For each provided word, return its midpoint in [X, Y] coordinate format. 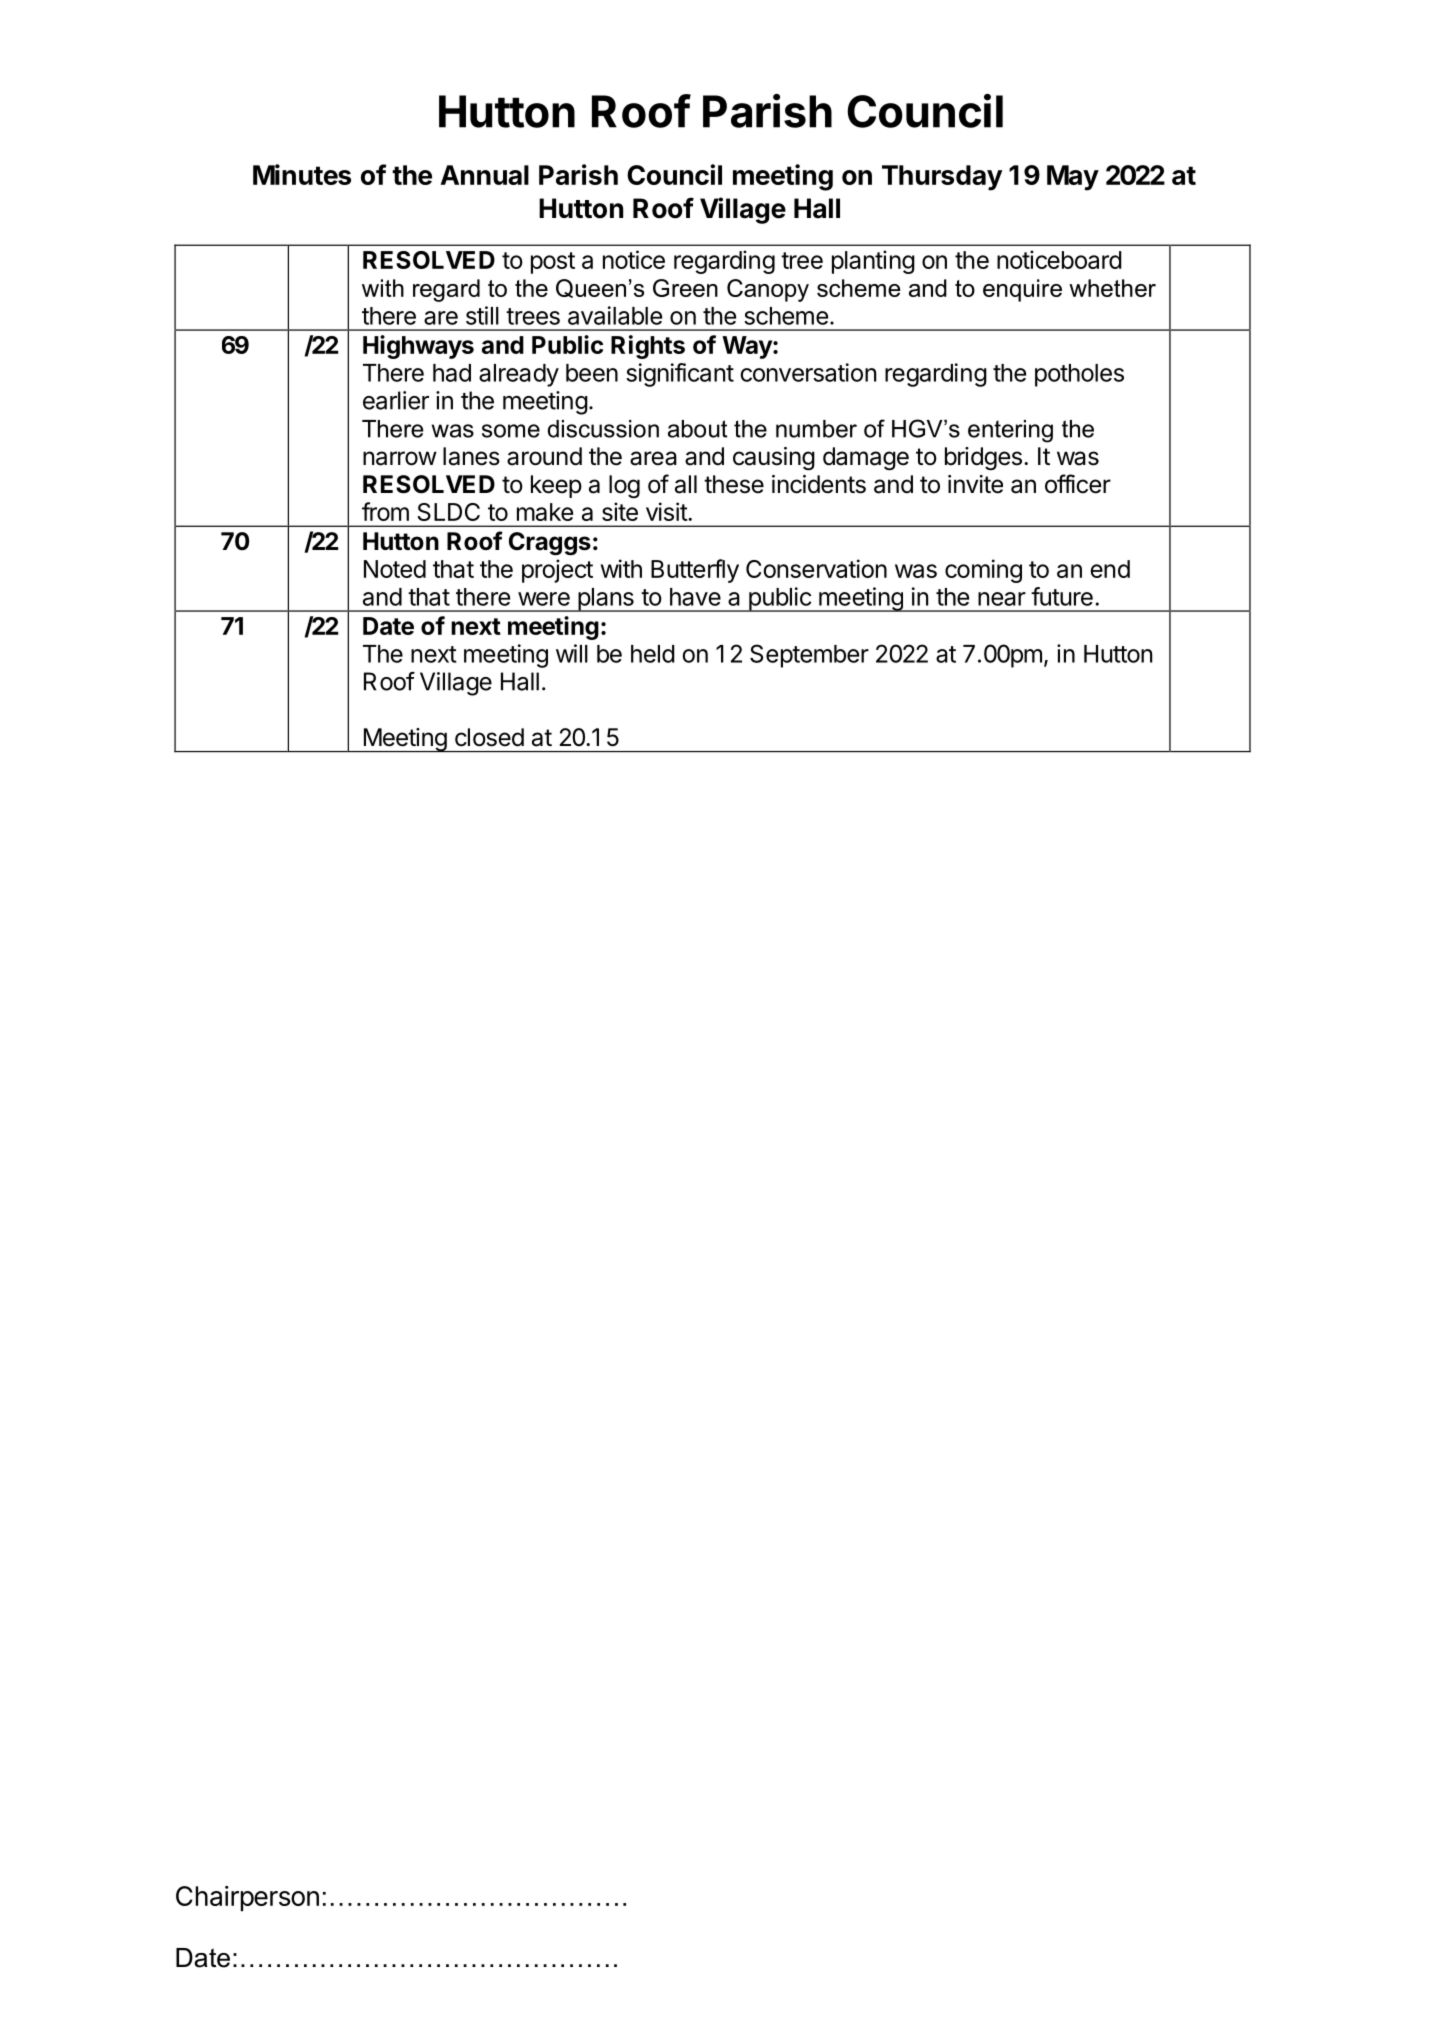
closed [489, 737]
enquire [1022, 290]
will [572, 653]
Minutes [302, 174]
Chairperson [247, 1898]
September [809, 656]
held [653, 654]
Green [685, 288]
